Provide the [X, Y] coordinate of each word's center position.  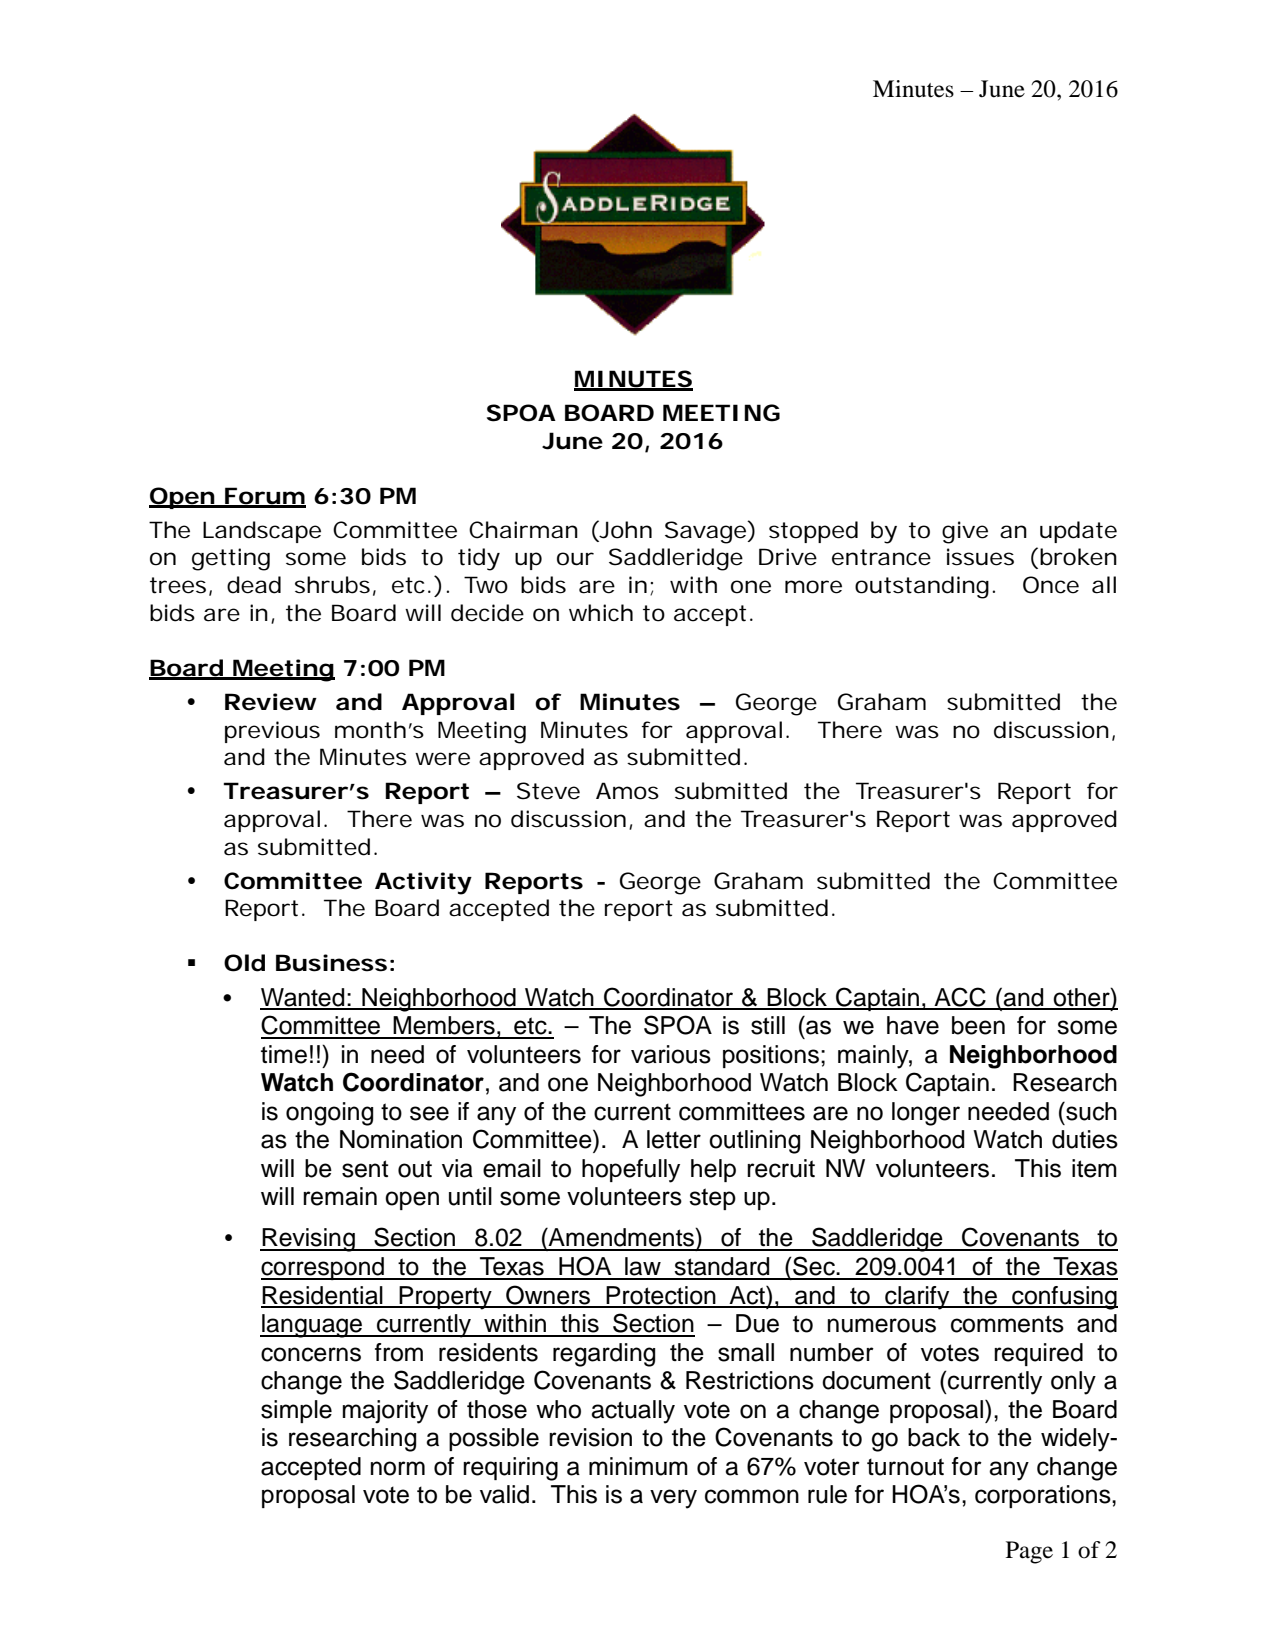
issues [980, 557]
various [671, 1054]
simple [296, 1411]
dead [254, 585]
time [284, 1054]
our [575, 559]
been [978, 1025]
